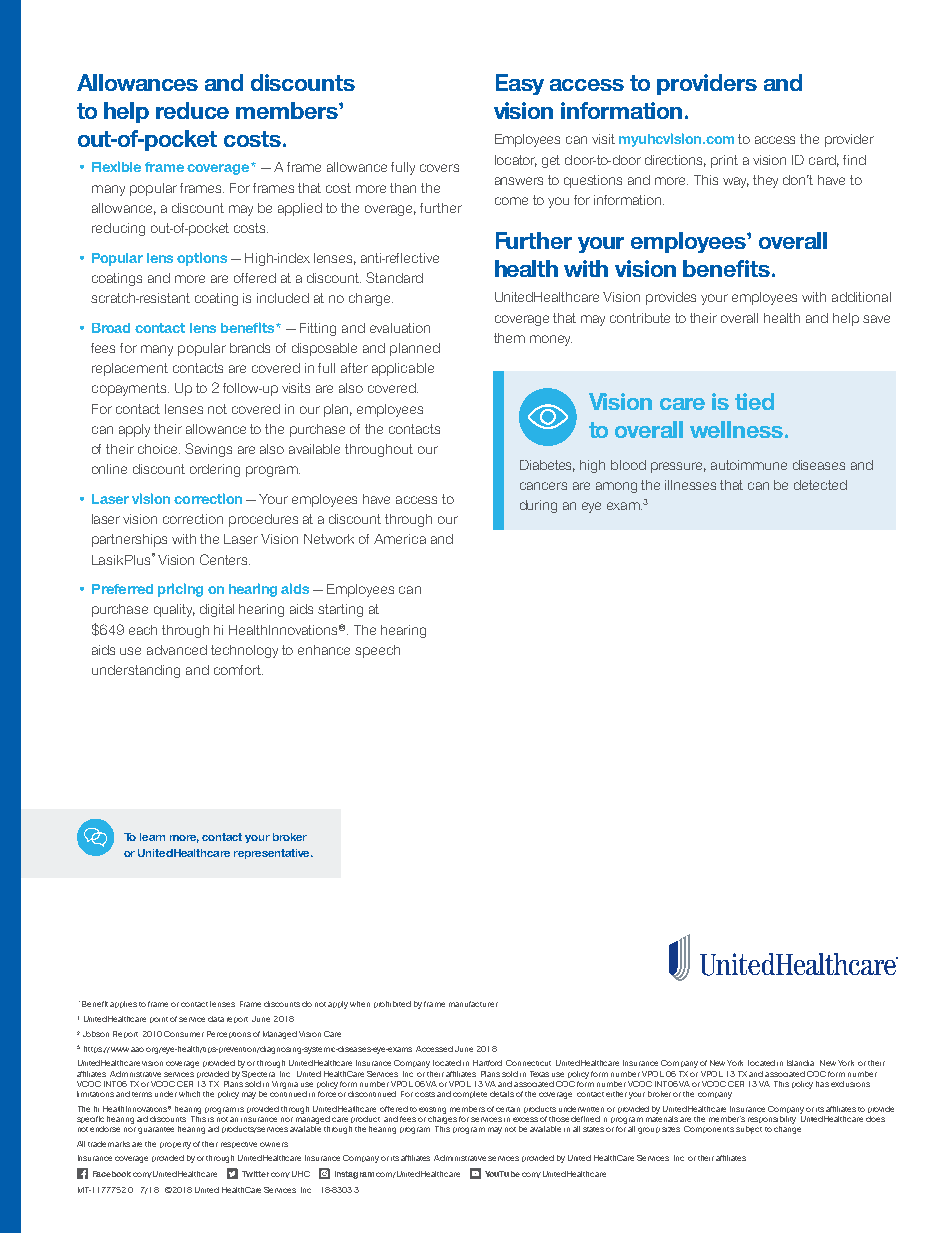 The image size is (952, 1233). What do you see at coordinates (820, 485) in the image?
I see `detected` at bounding box center [820, 485].
